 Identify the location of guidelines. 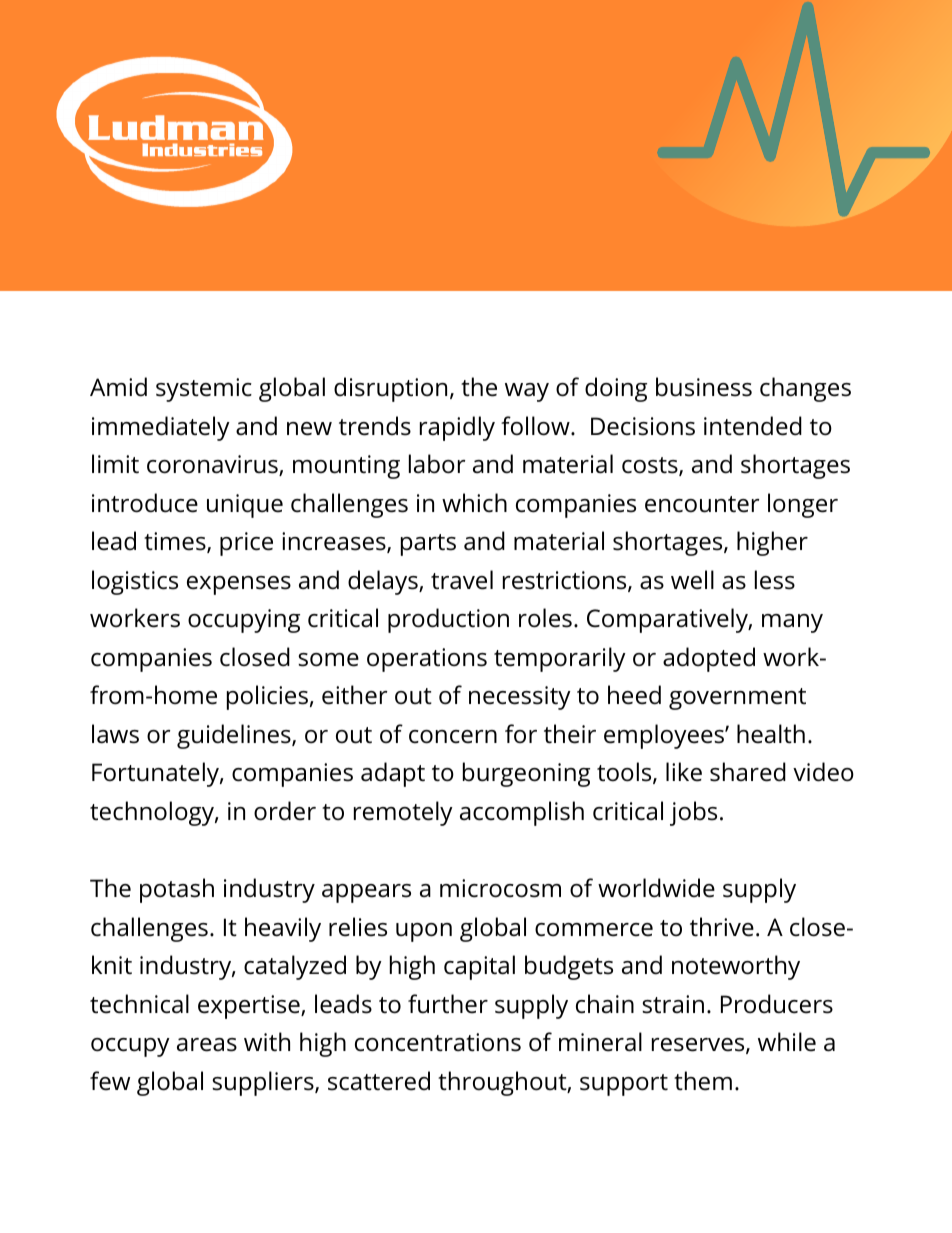
(235, 736).
